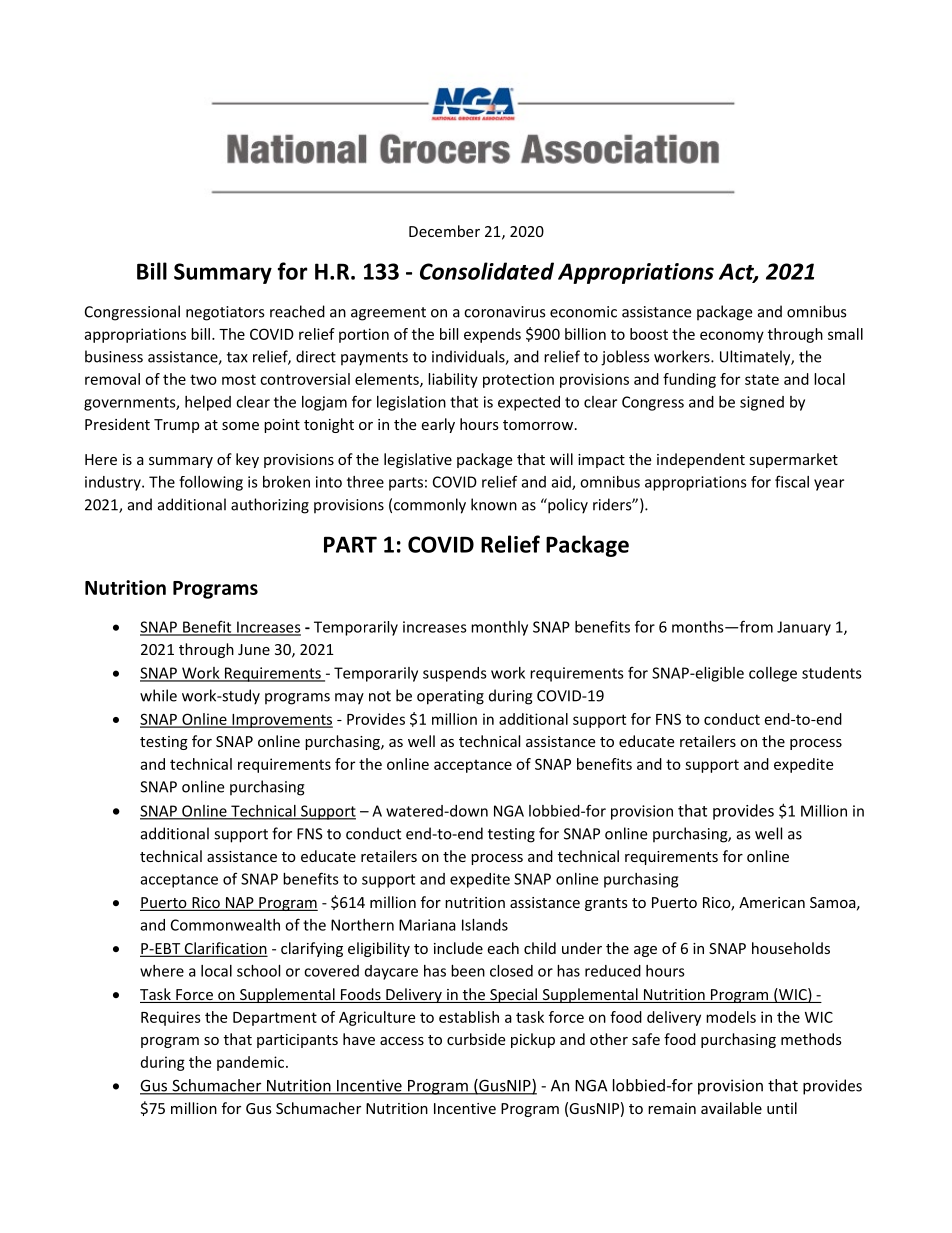  What do you see at coordinates (732, 337) in the screenshot?
I see `economy` at bounding box center [732, 337].
